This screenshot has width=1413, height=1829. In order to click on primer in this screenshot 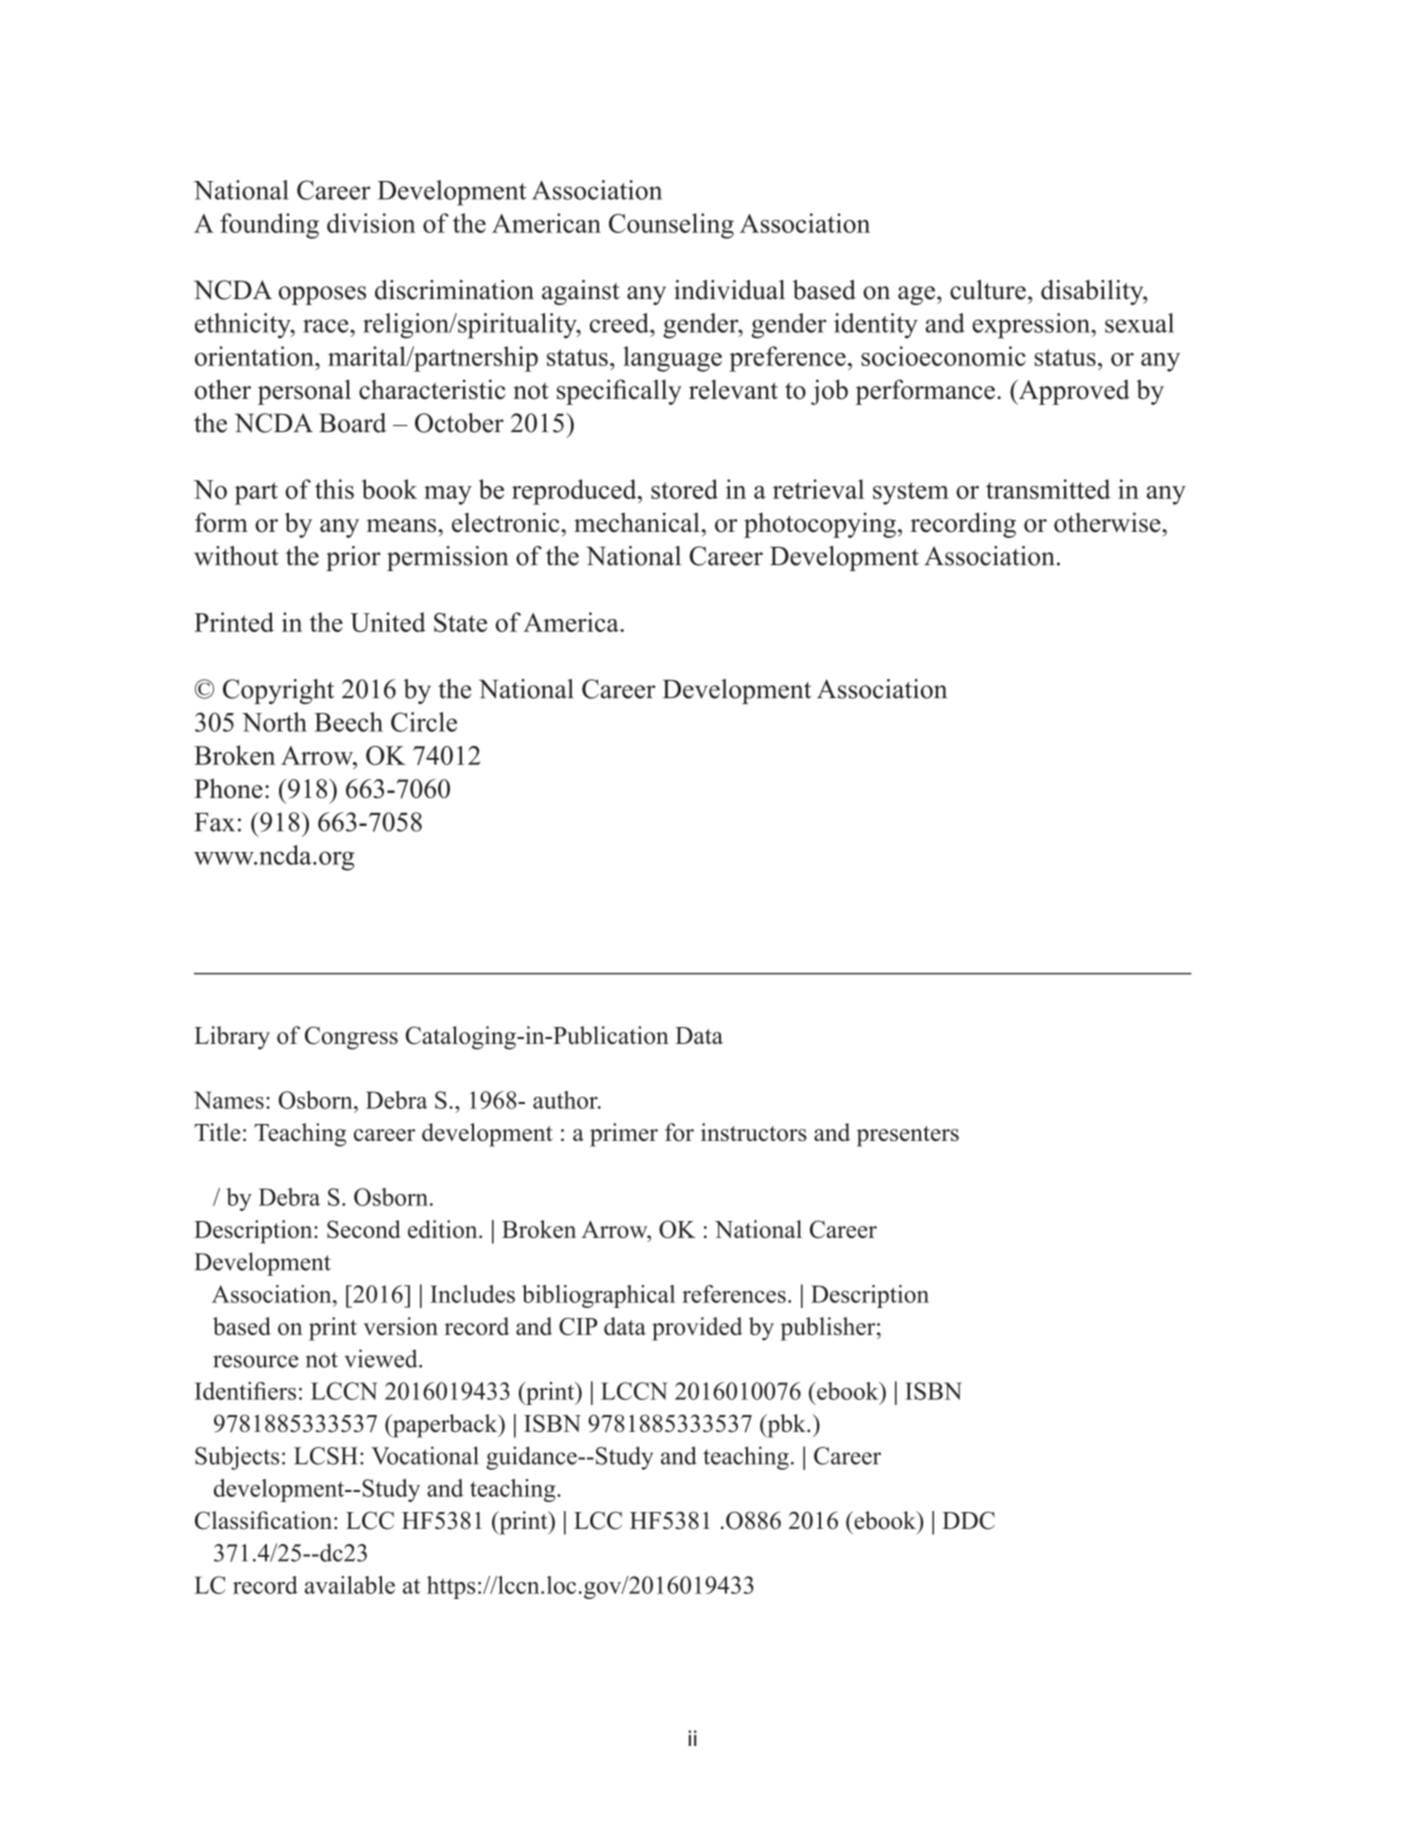, I will do `click(624, 1135)`.
